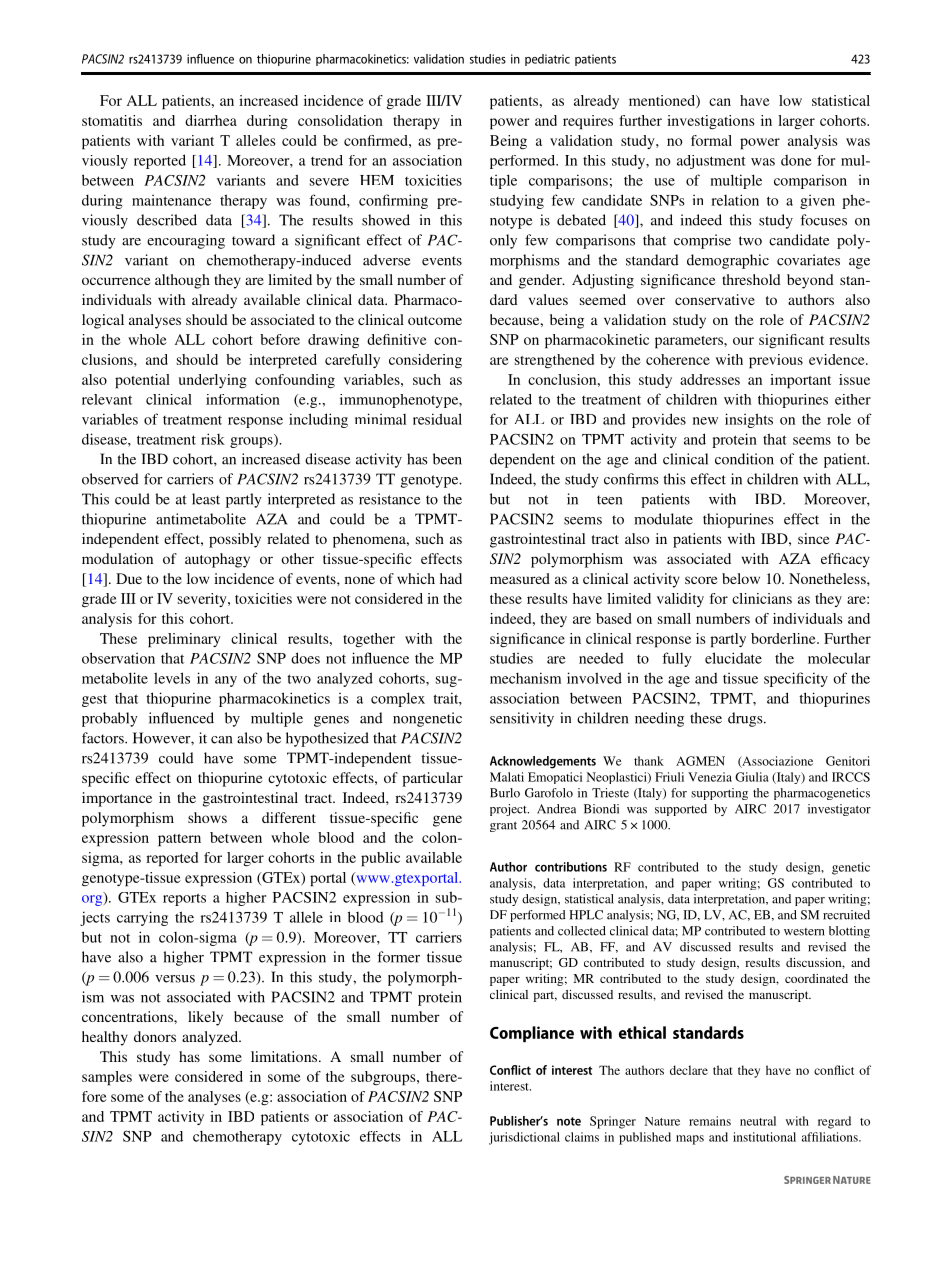 This screenshot has height=1265, width=952. What do you see at coordinates (503, 827) in the screenshot?
I see `grant` at bounding box center [503, 827].
